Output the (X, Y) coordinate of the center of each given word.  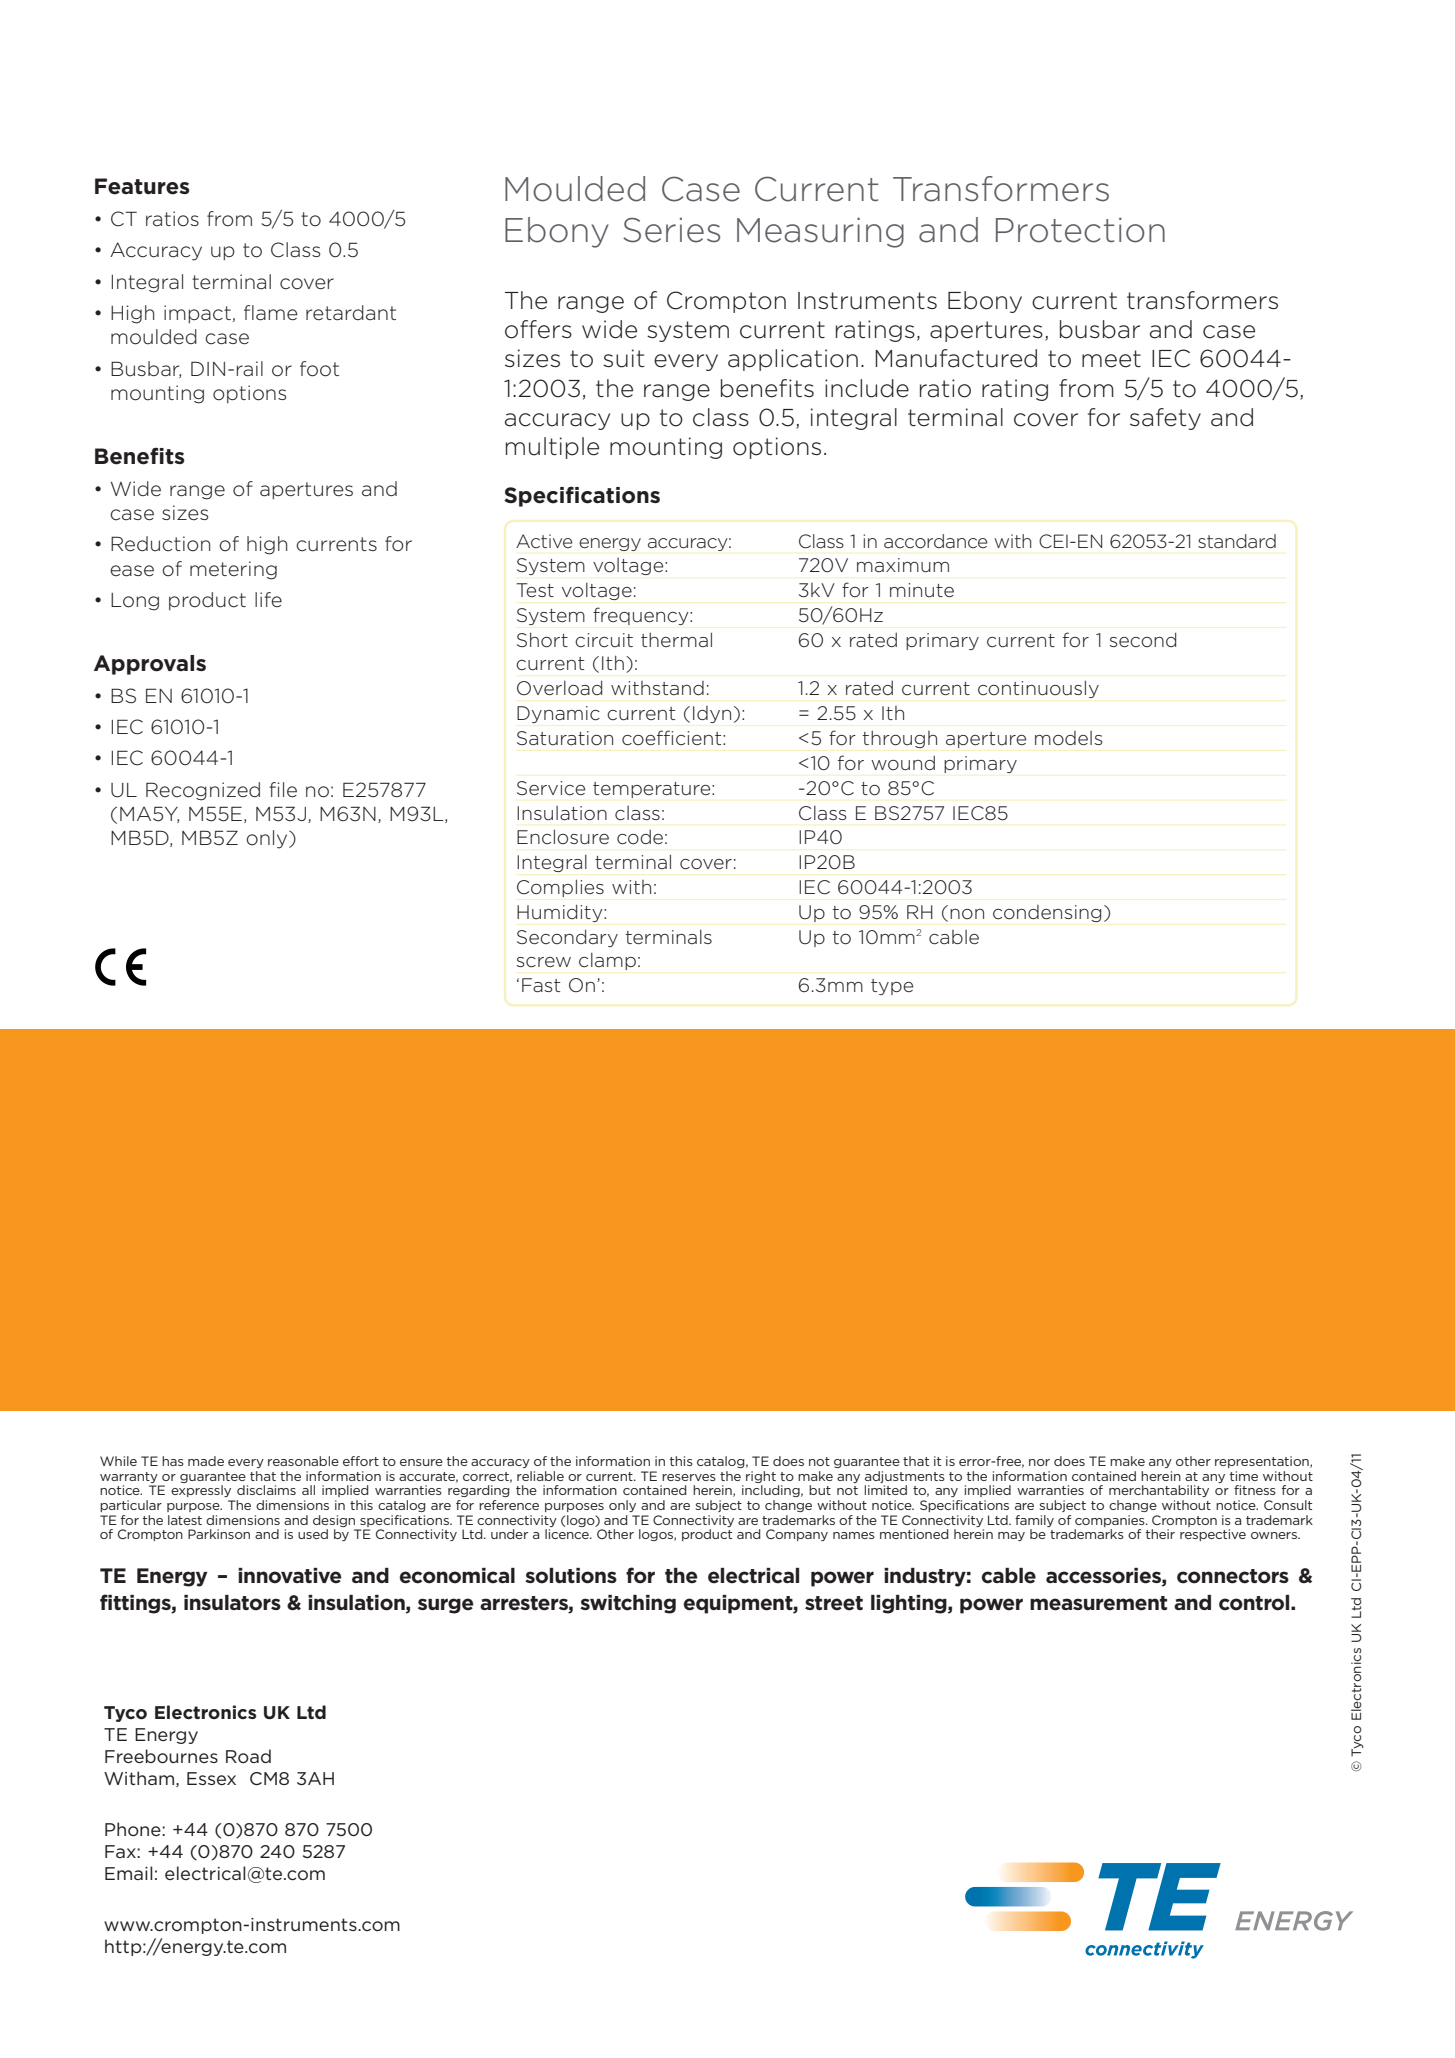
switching (628, 1604)
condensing (1047, 913)
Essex (211, 1778)
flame (271, 313)
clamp (607, 961)
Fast (541, 985)
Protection (1080, 230)
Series (671, 230)
